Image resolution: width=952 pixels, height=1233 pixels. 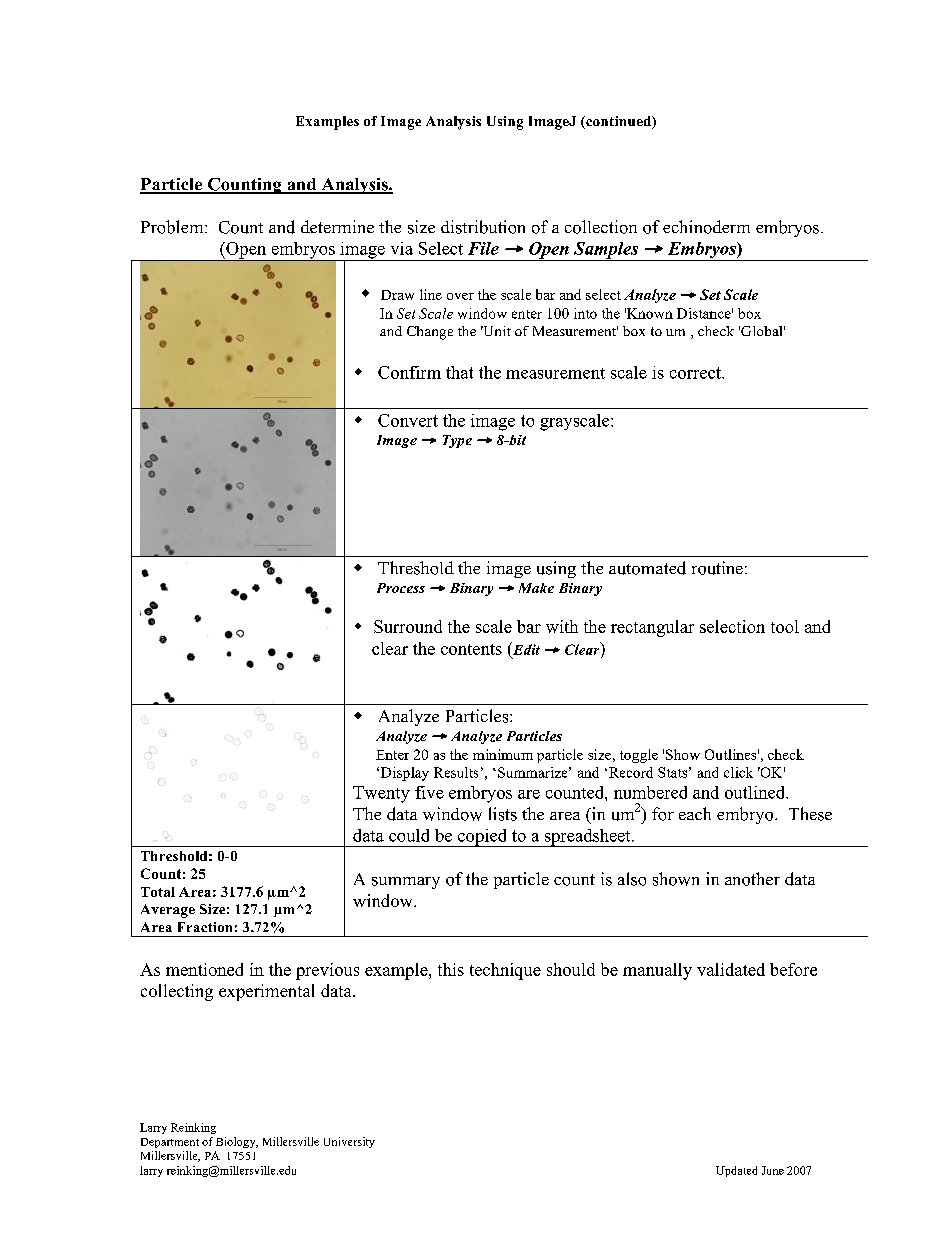 I want to click on File, so click(x=483, y=248).
